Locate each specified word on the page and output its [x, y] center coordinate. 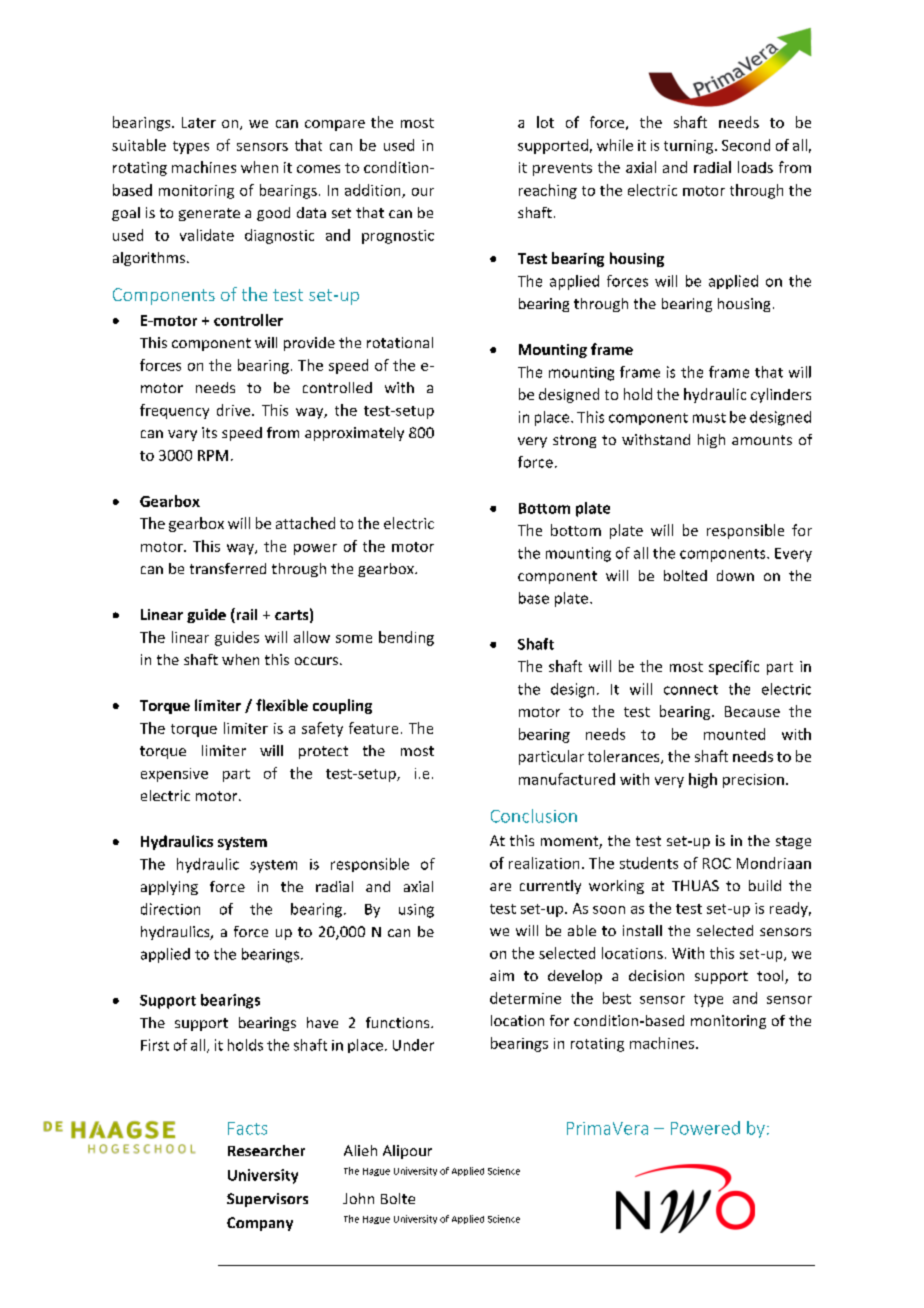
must [709, 418]
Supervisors [267, 1200]
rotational [400, 342]
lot [545, 122]
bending [406, 638]
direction [170, 909]
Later [199, 122]
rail [245, 615]
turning [690, 147]
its [209, 432]
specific [734, 667]
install [642, 930]
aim [502, 975]
